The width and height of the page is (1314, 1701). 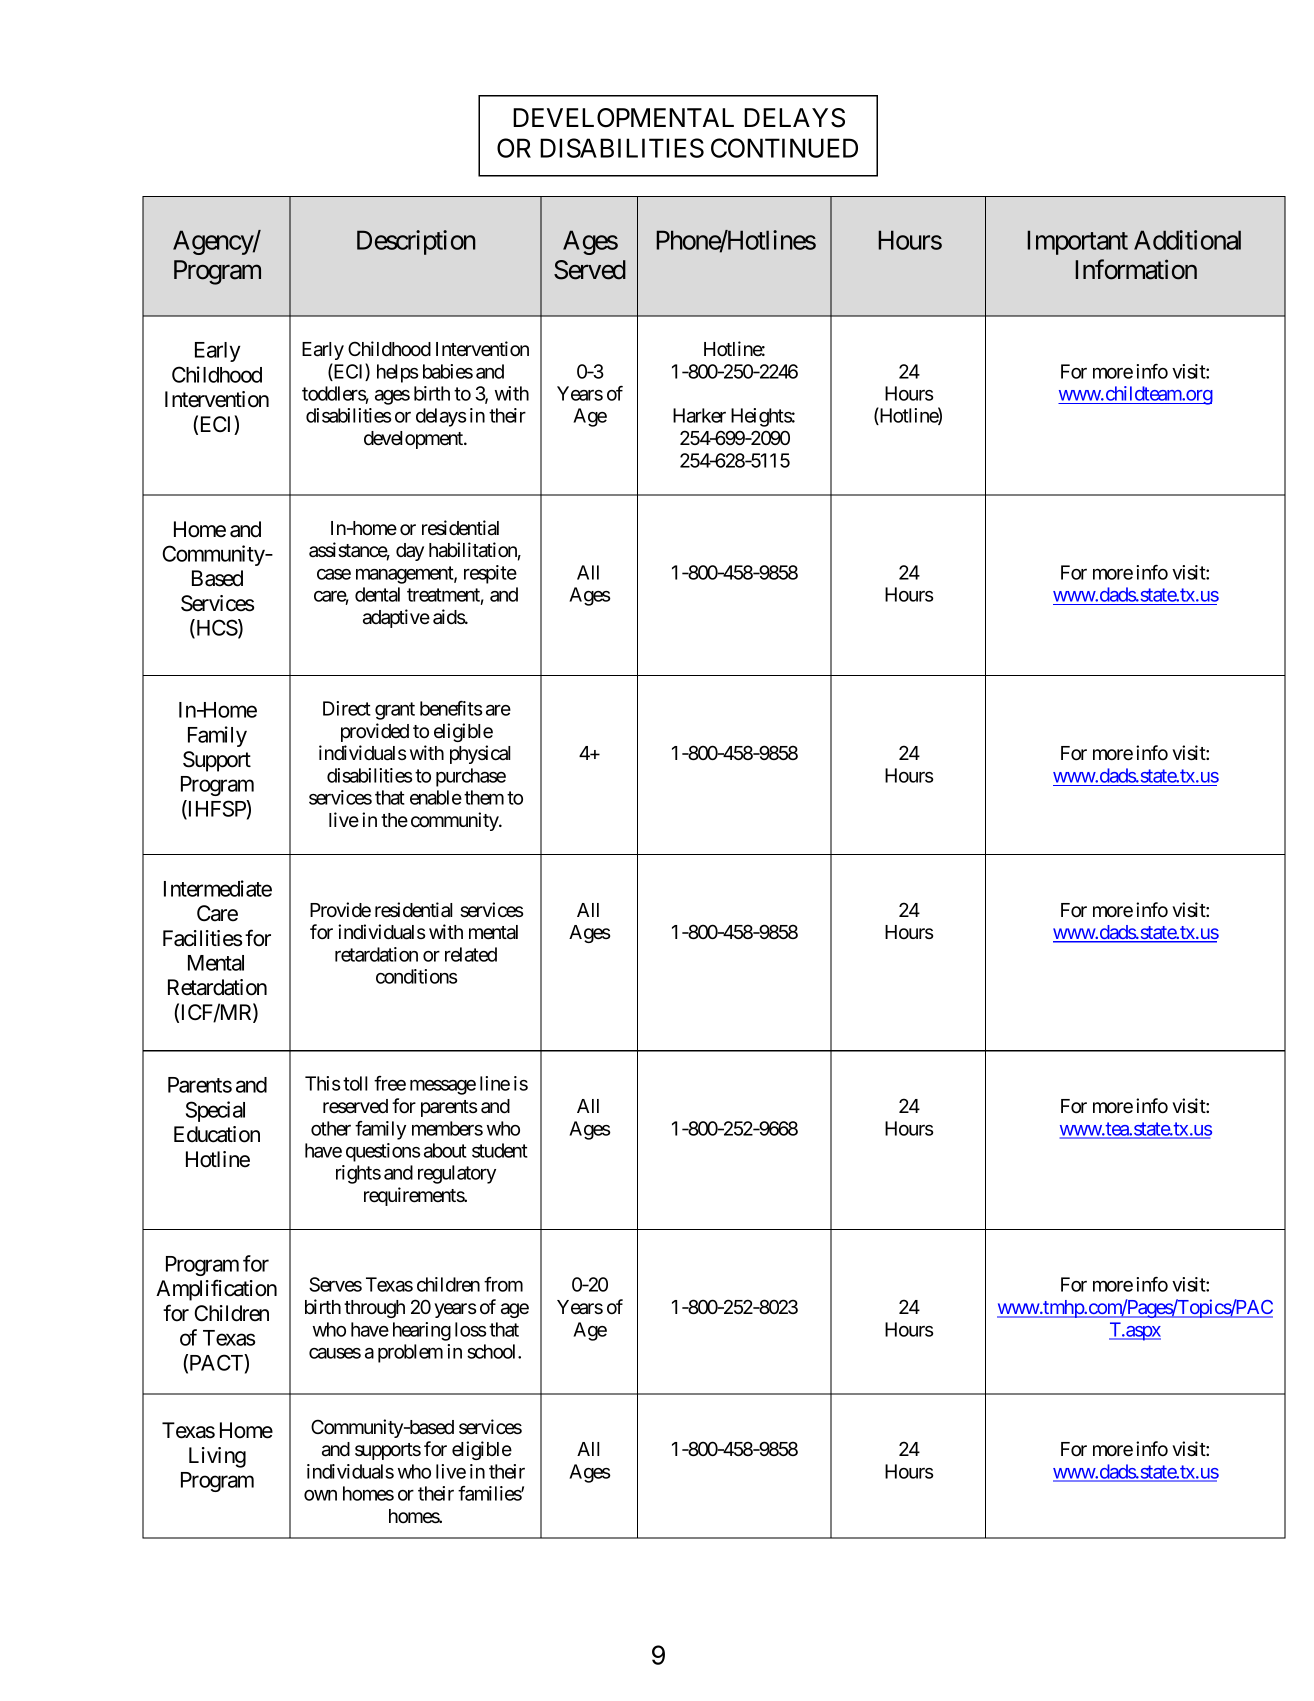 I want to click on CONTINUED, so click(x=784, y=148).
